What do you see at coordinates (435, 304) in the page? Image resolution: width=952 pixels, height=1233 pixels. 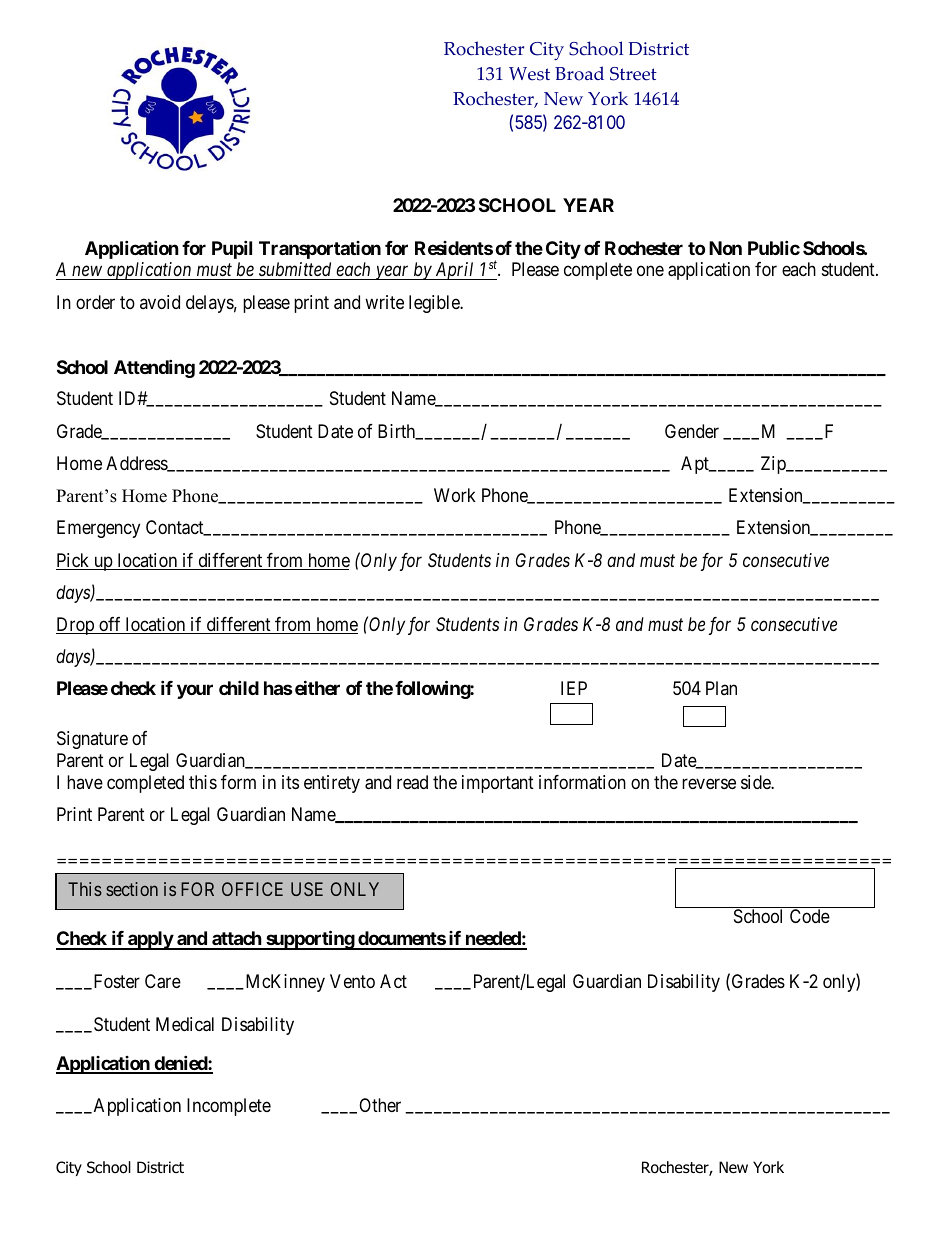 I see `legible` at bounding box center [435, 304].
